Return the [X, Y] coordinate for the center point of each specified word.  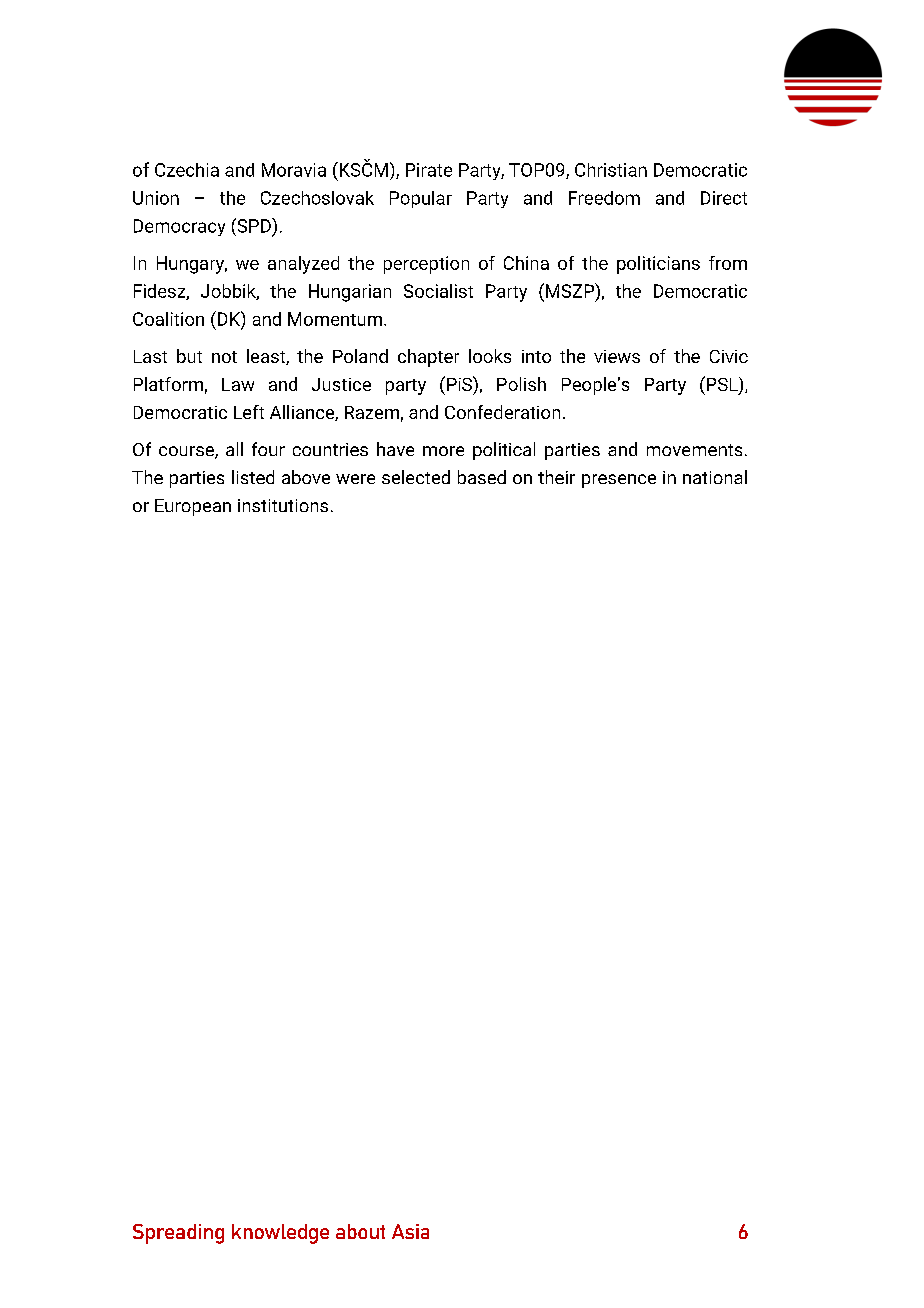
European [193, 507]
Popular [421, 199]
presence [619, 481]
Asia [410, 1231]
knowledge [280, 1234]
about [360, 1231]
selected [416, 477]
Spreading [178, 1234]
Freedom [604, 198]
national [715, 477]
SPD [254, 225]
